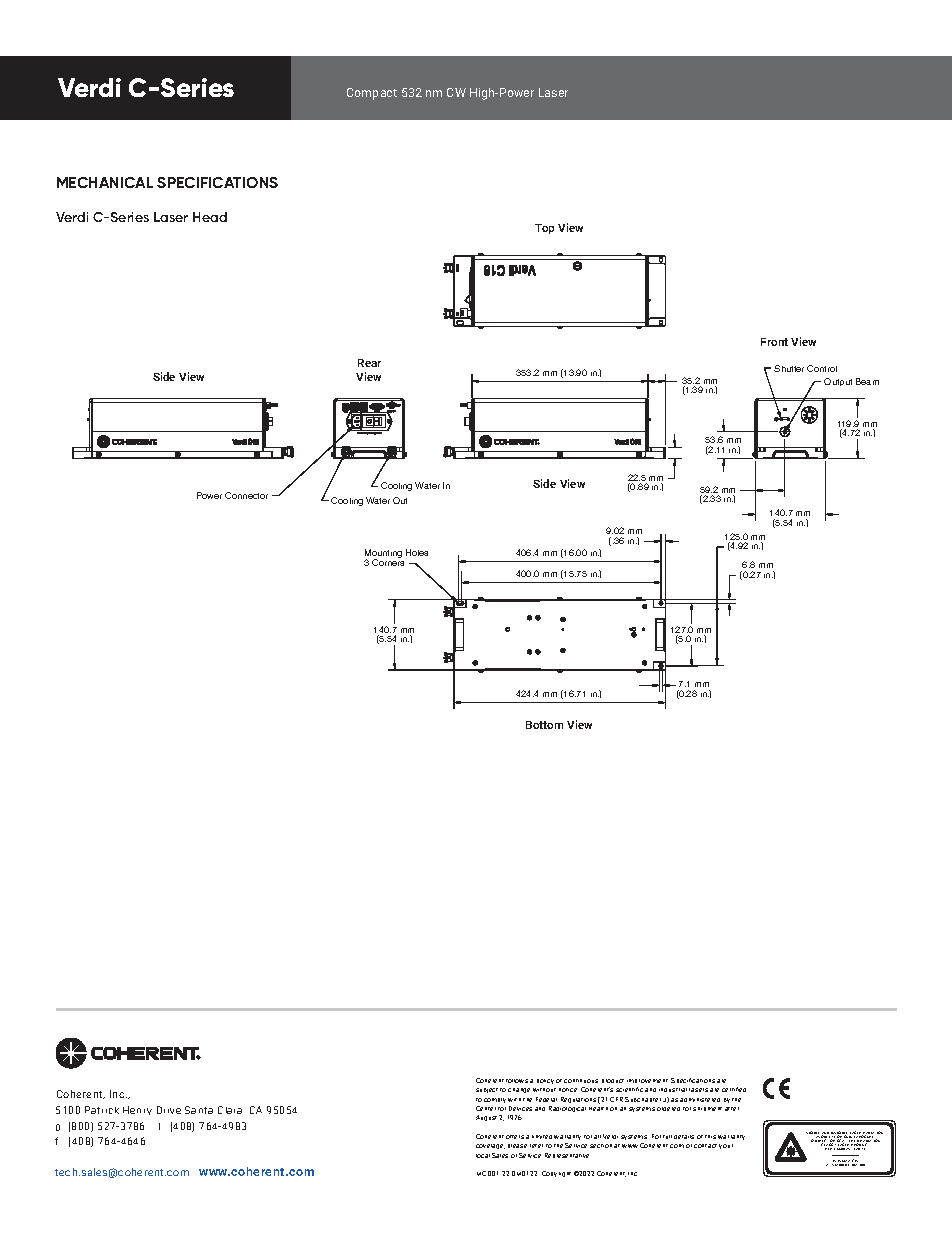 The width and height of the screenshot is (952, 1233). What do you see at coordinates (372, 94) in the screenshot?
I see `Compact` at bounding box center [372, 94].
